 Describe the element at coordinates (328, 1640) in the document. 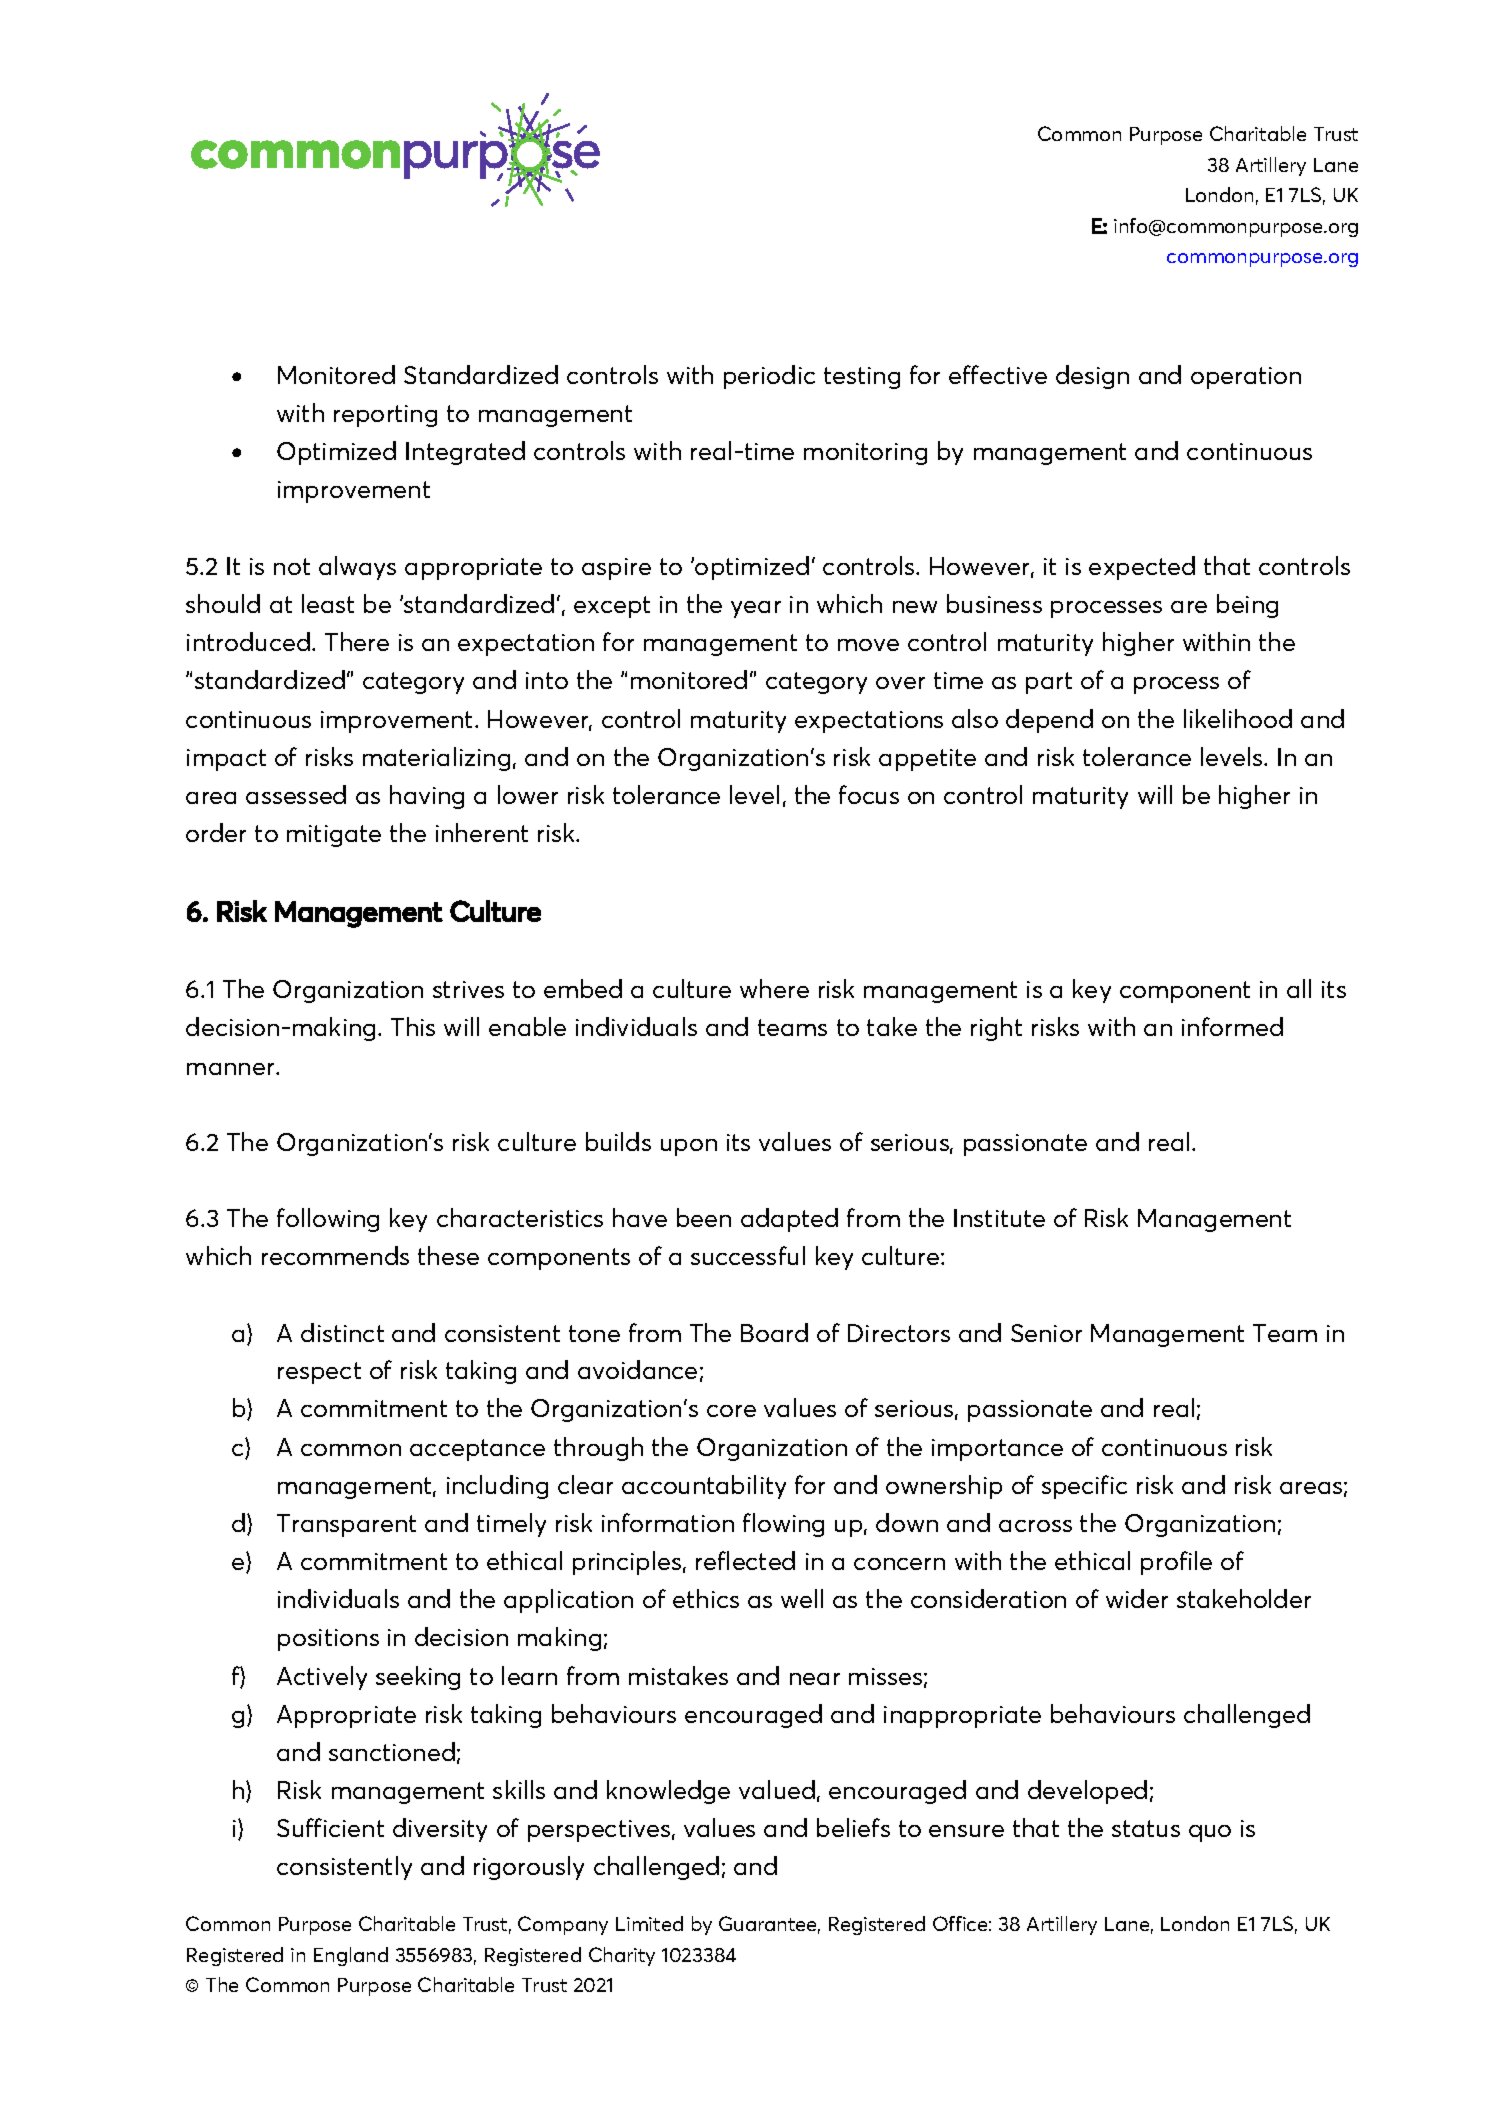

I see `positions` at that location.
